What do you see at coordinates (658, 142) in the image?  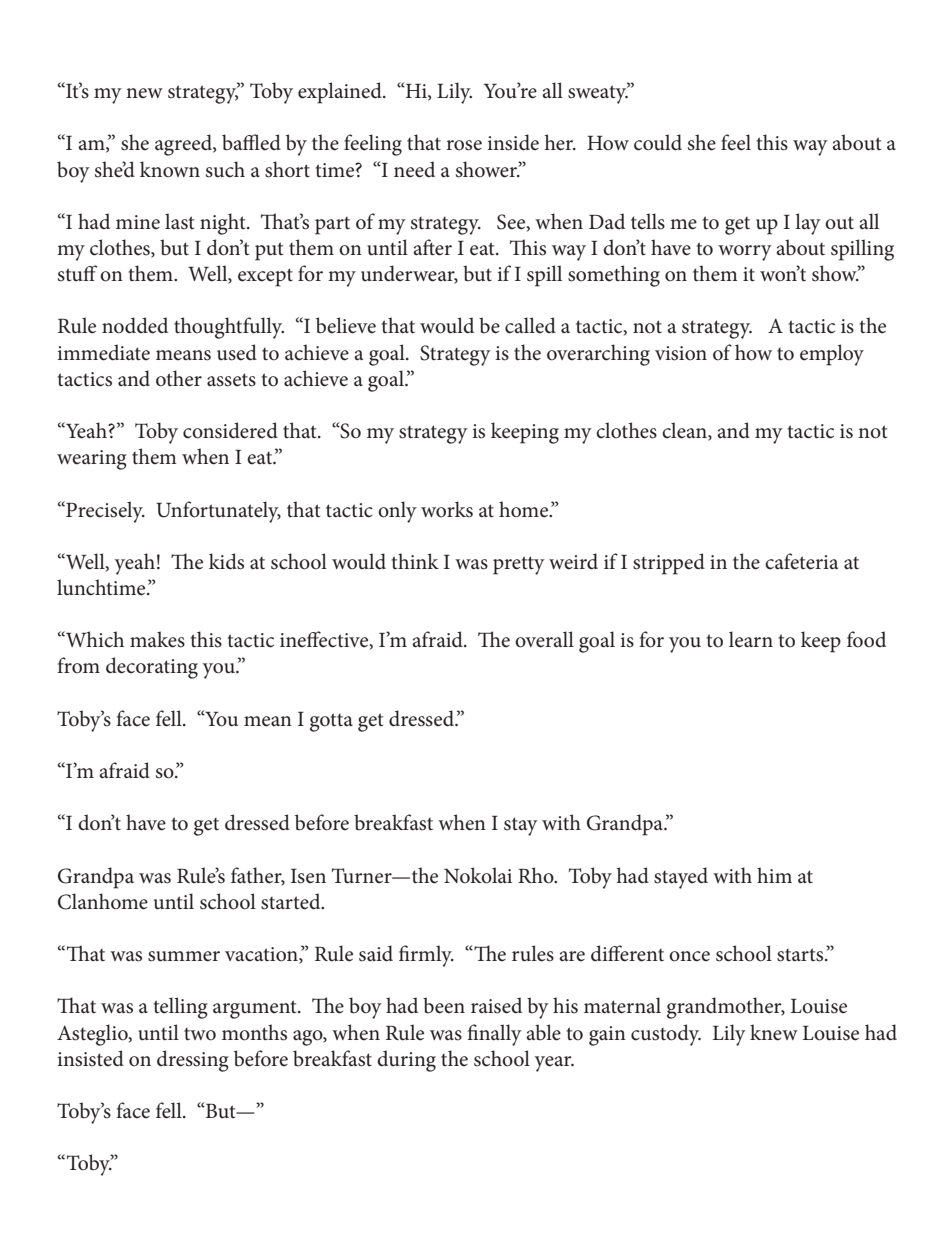 I see `could` at bounding box center [658, 142].
